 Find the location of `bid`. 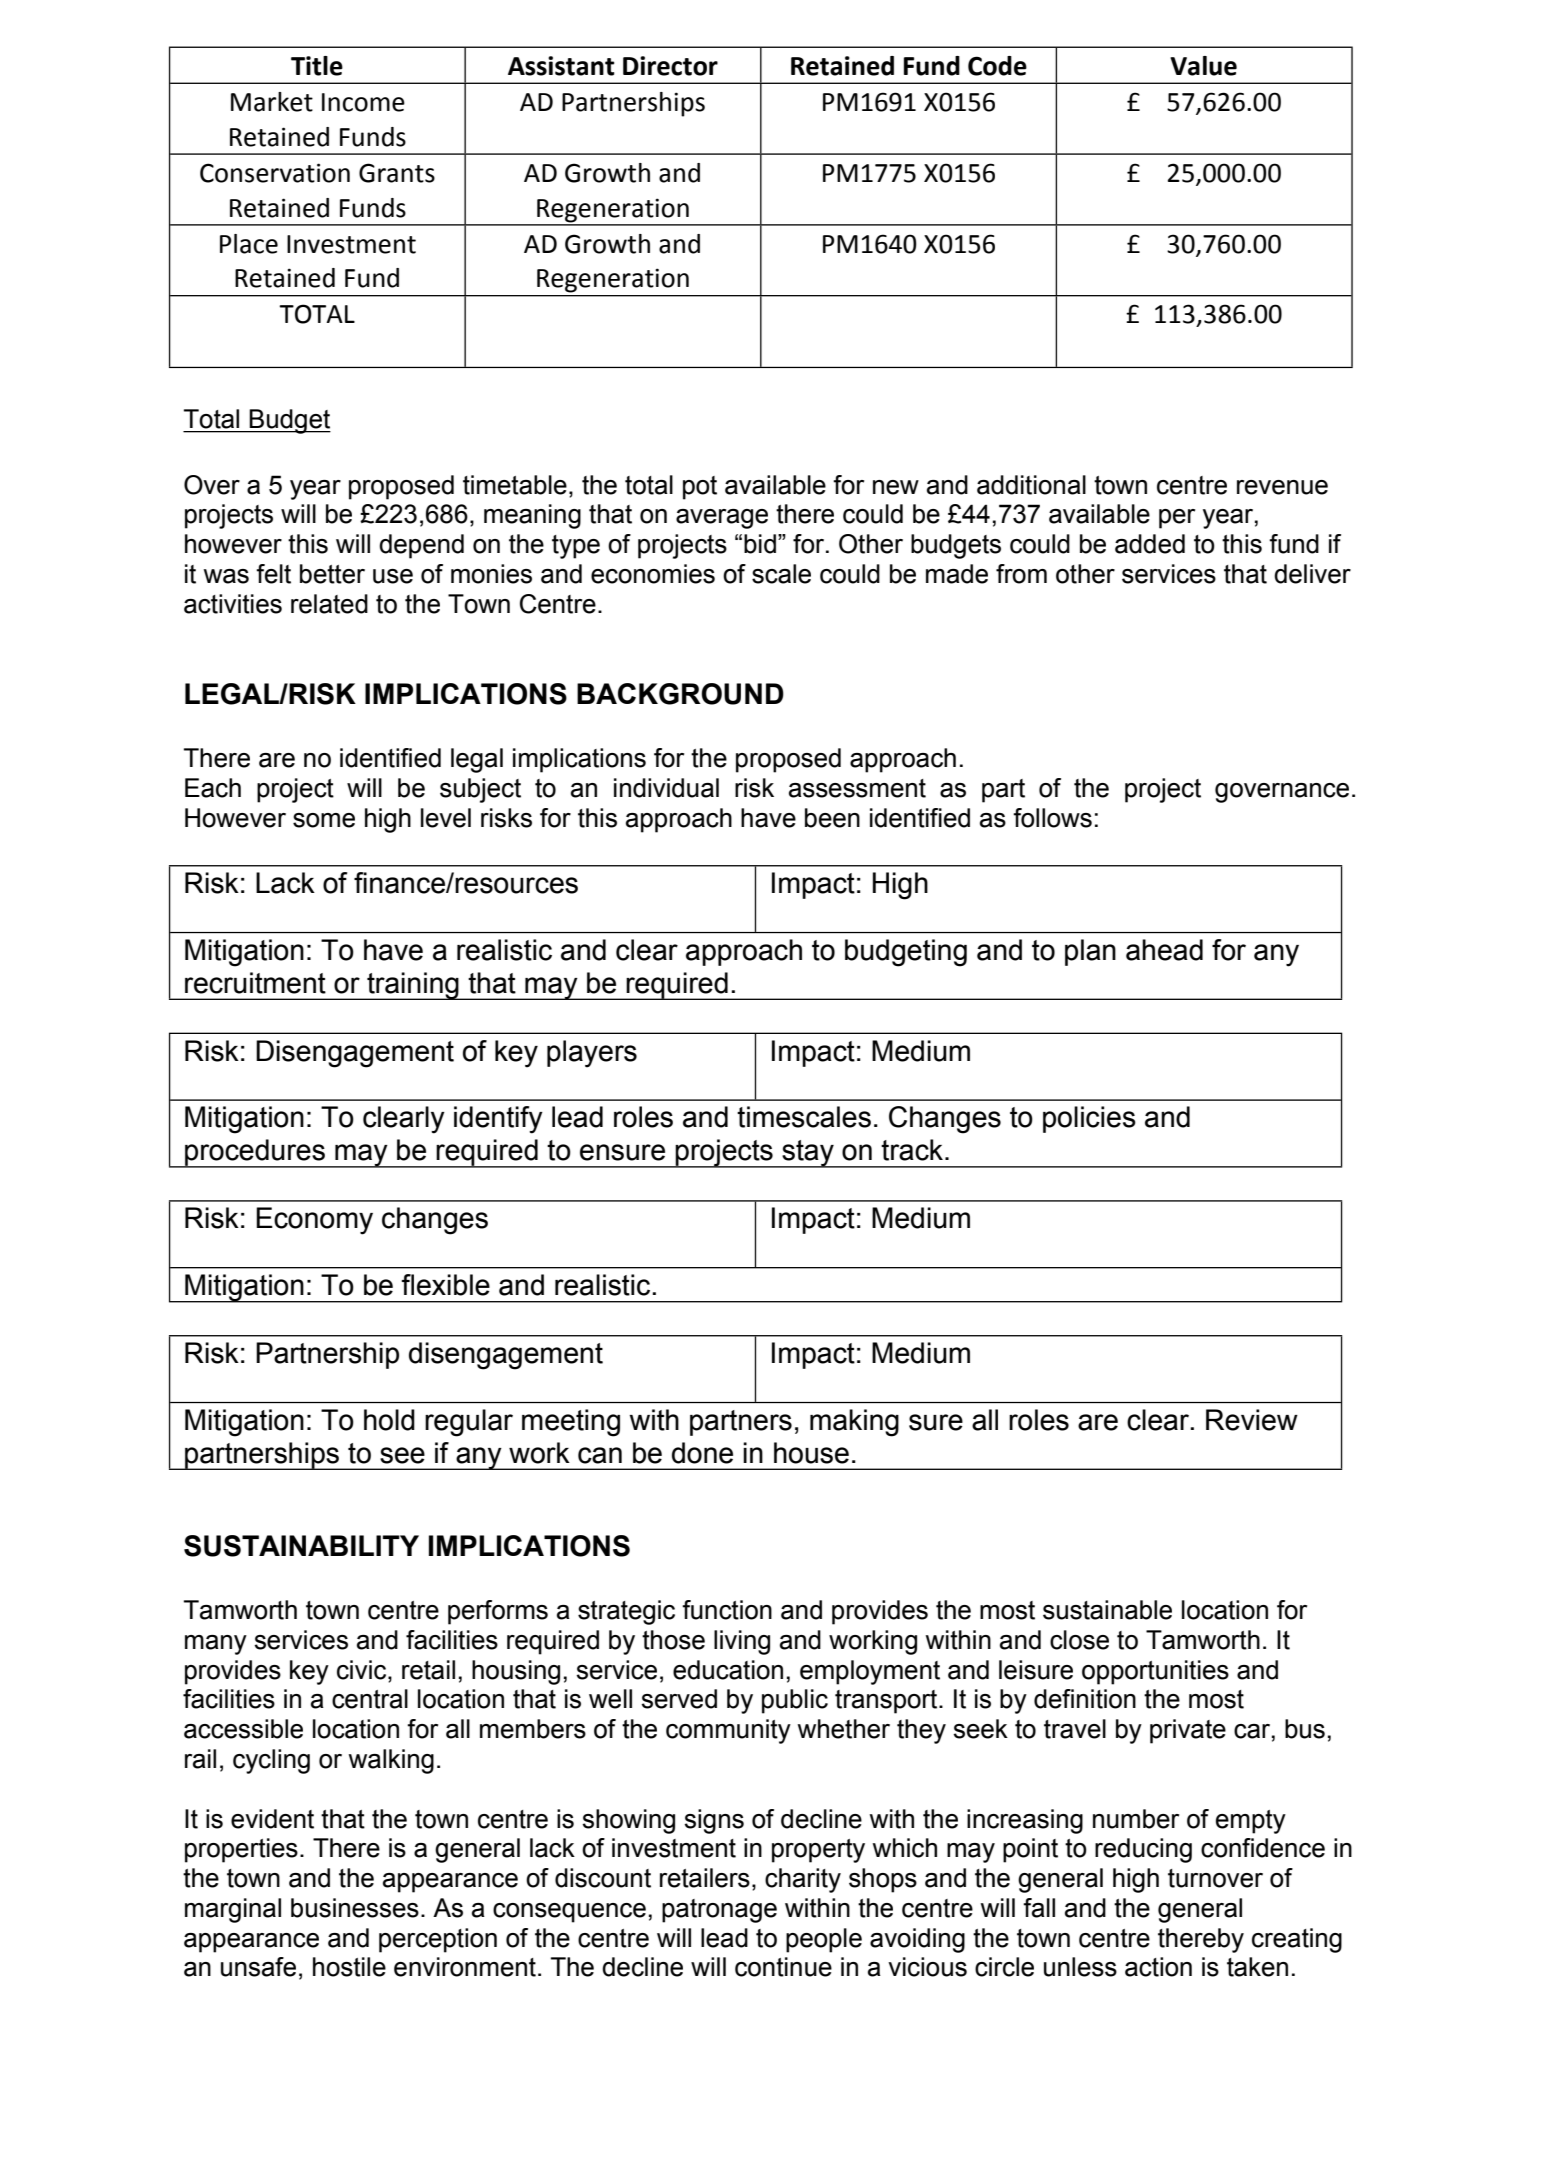

bid is located at coordinates (760, 544).
